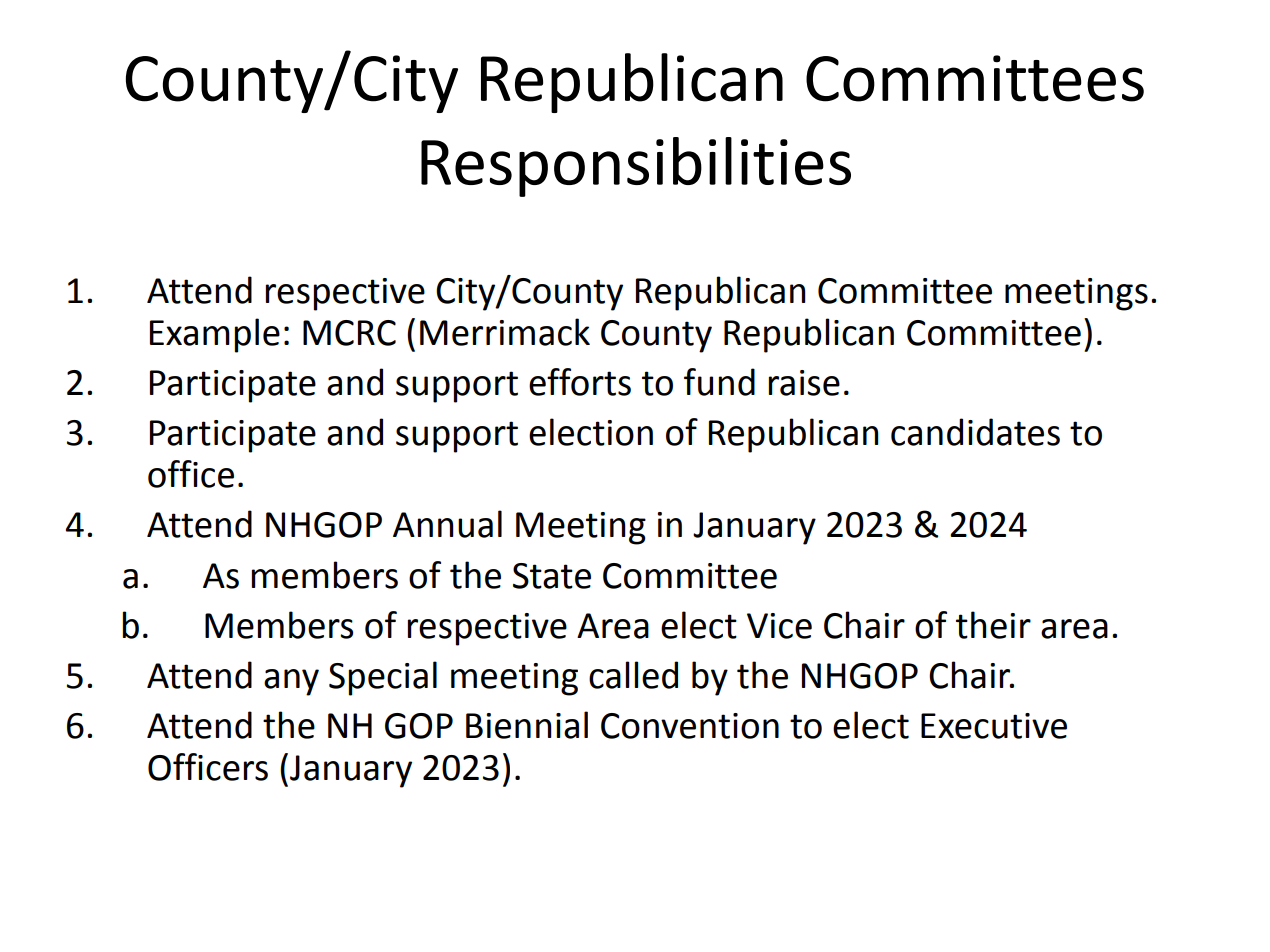 The height and width of the screenshot is (952, 1270). What do you see at coordinates (719, 382) in the screenshot?
I see `fund` at bounding box center [719, 382].
